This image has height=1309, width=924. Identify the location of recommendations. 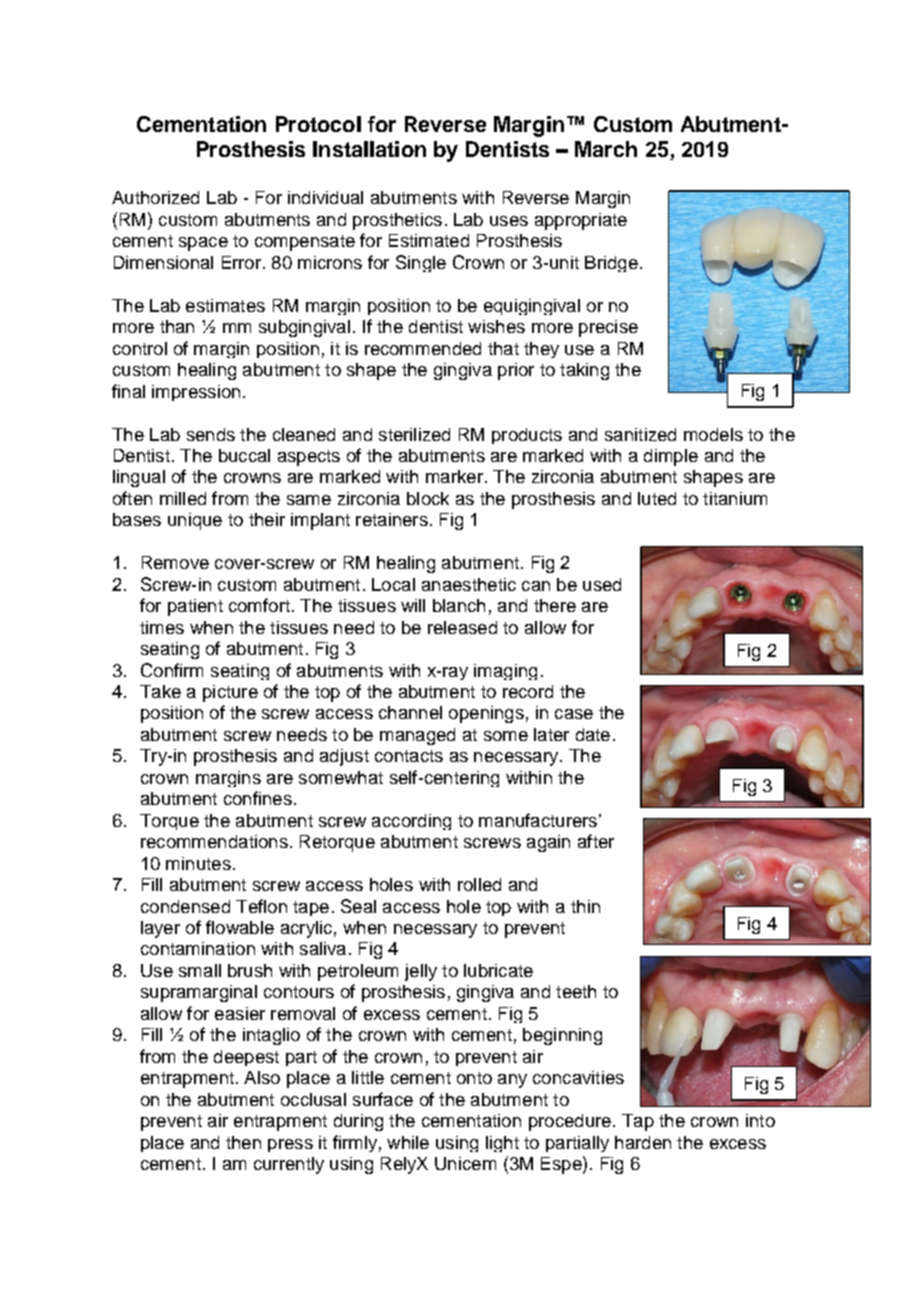
(214, 841).
